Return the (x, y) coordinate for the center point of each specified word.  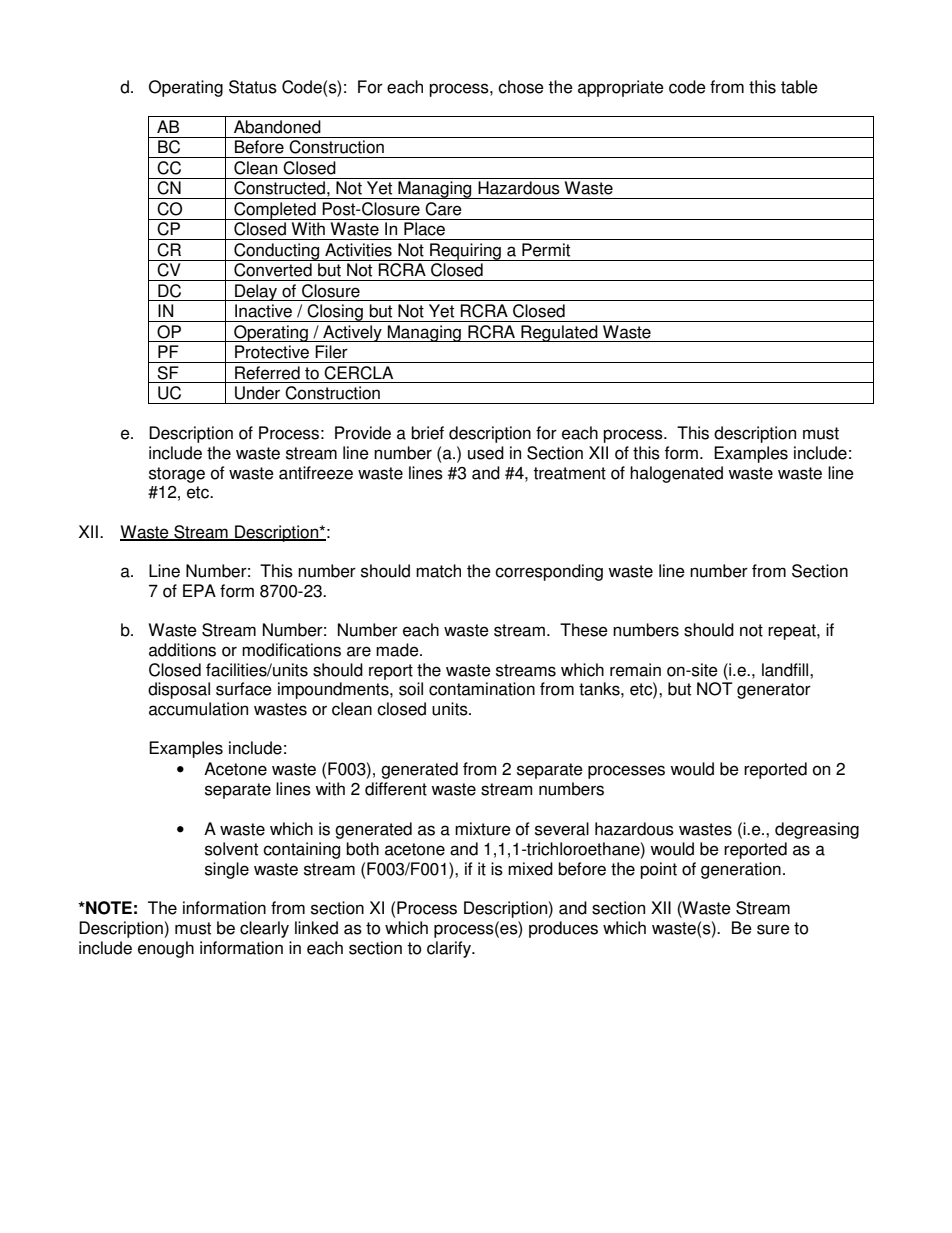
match (438, 571)
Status (253, 87)
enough (166, 949)
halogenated (676, 474)
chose (521, 87)
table (799, 87)
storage (177, 475)
